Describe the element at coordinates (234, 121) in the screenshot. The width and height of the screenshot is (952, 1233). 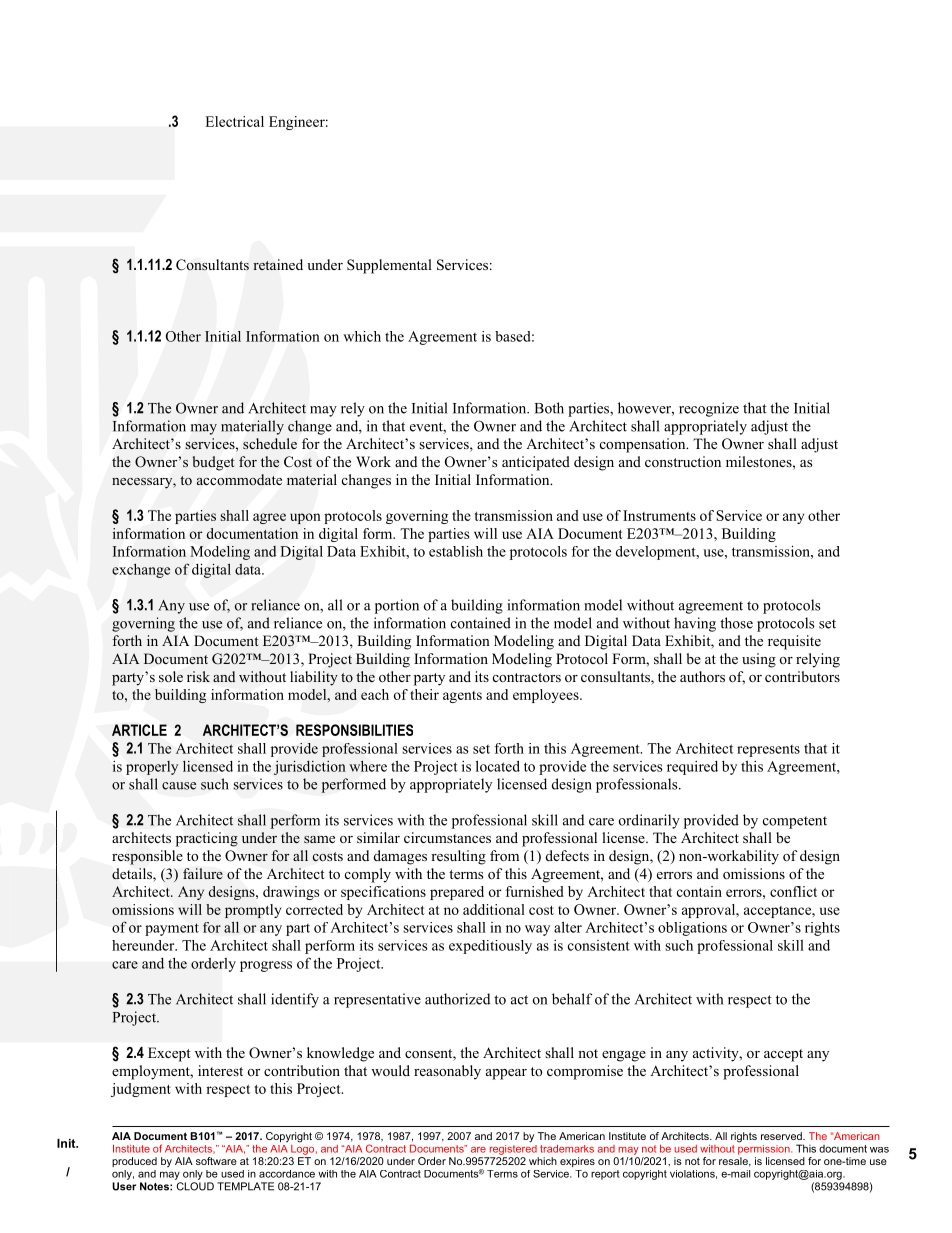
I see `Electrical` at that location.
